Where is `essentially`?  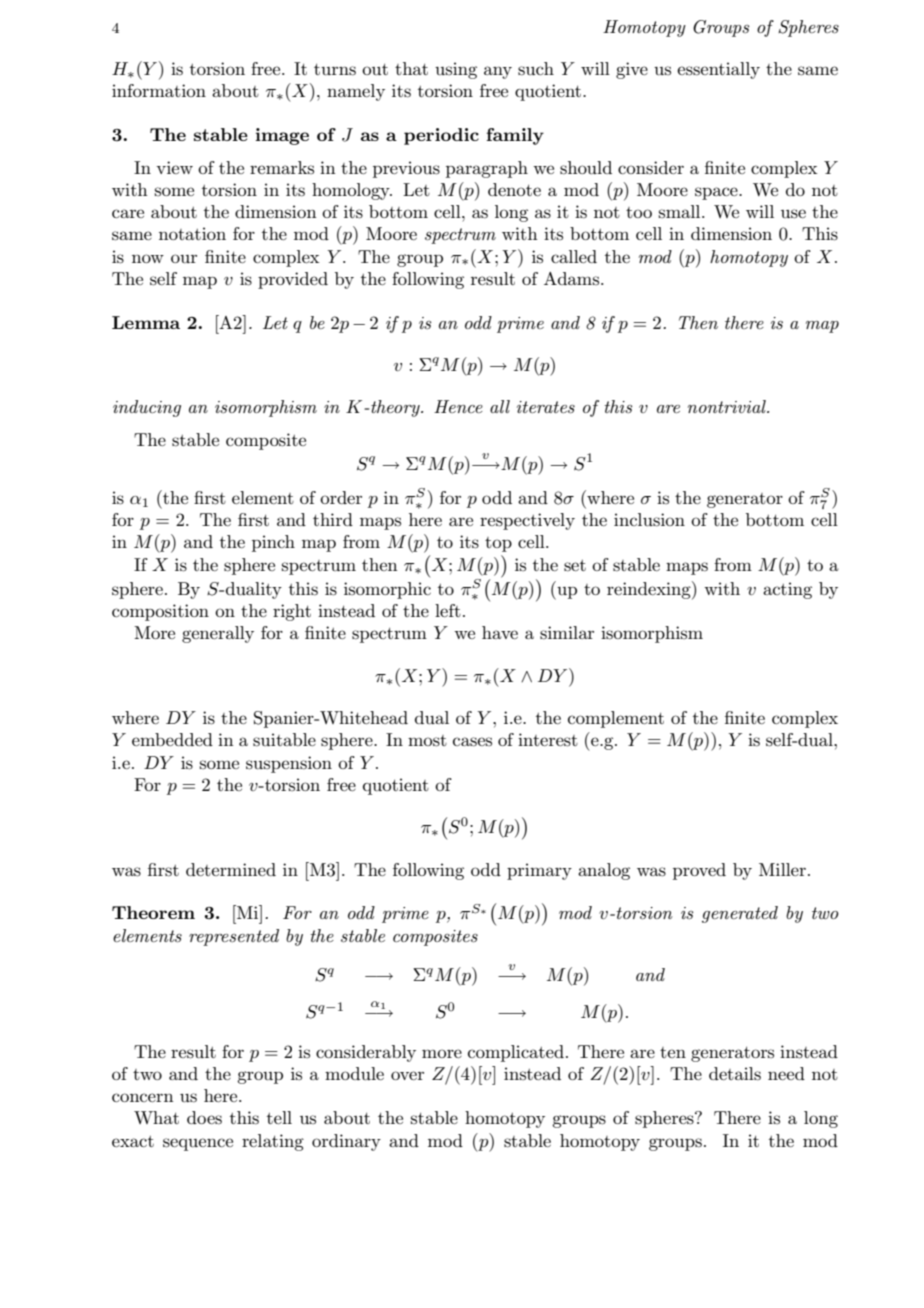
essentially is located at coordinates (718, 70).
